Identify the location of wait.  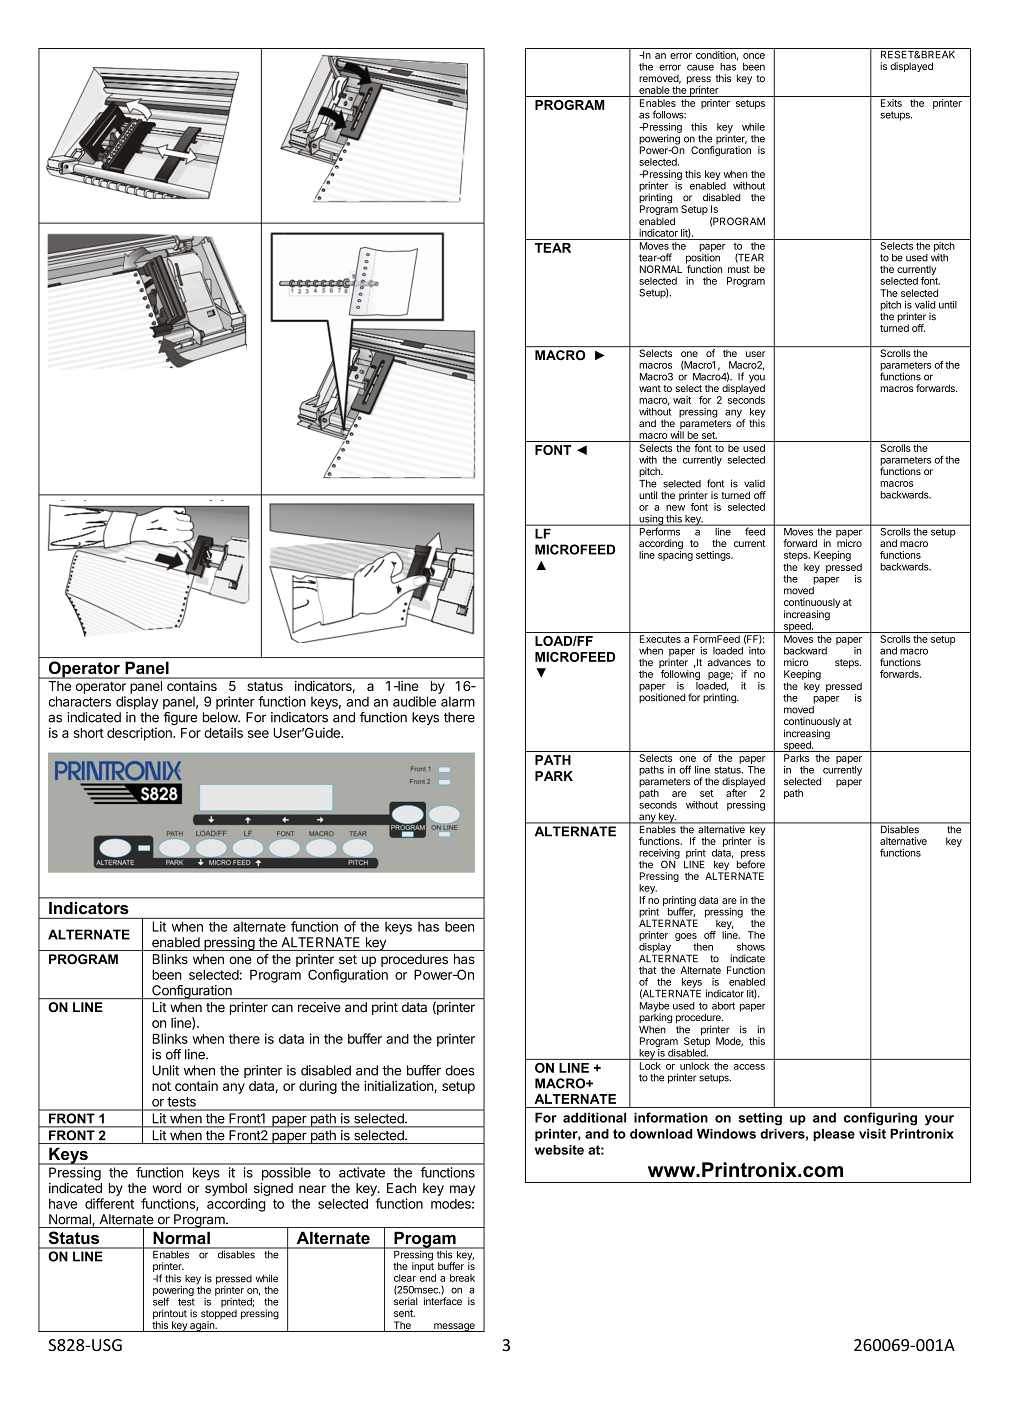
(682, 400).
